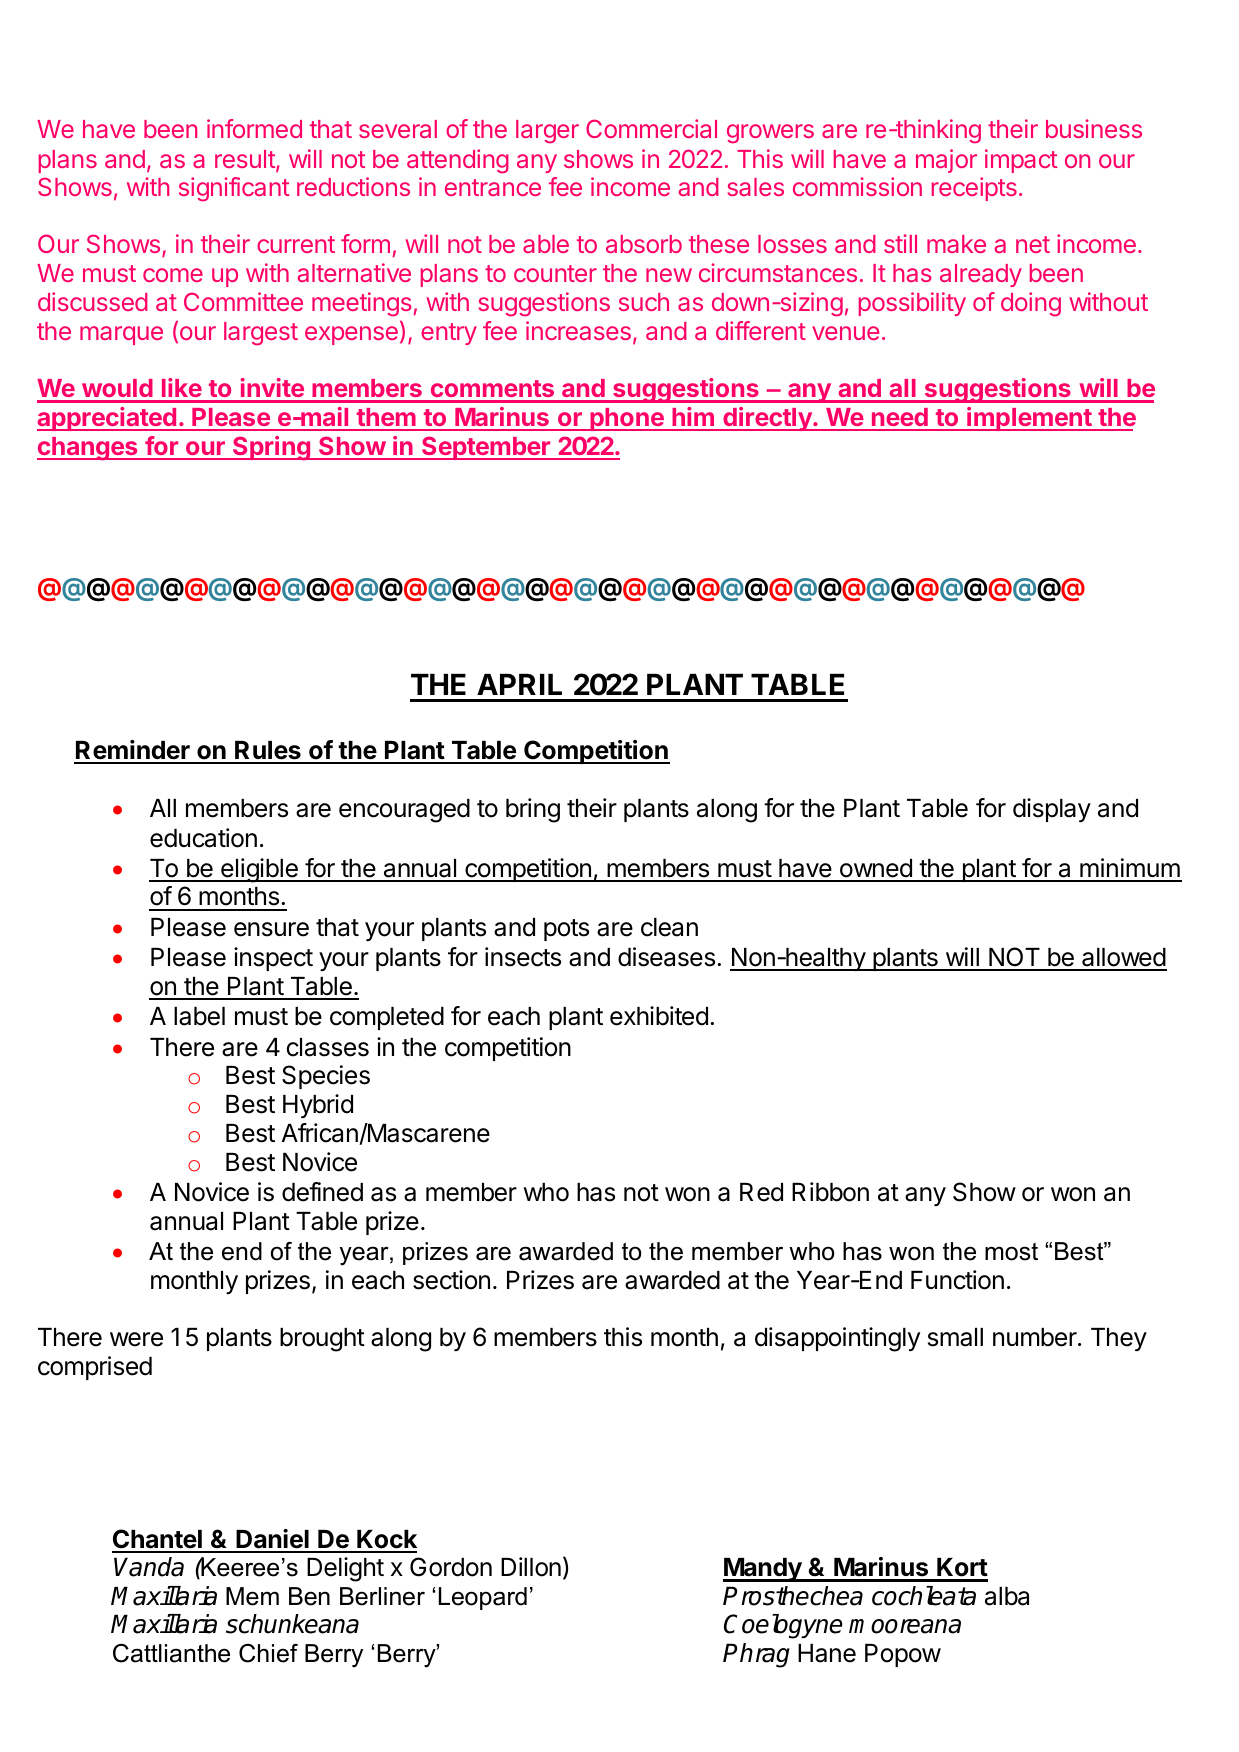 This page has height=1752, width=1239. Describe the element at coordinates (651, 128) in the page. I see `Commercial` at that location.
